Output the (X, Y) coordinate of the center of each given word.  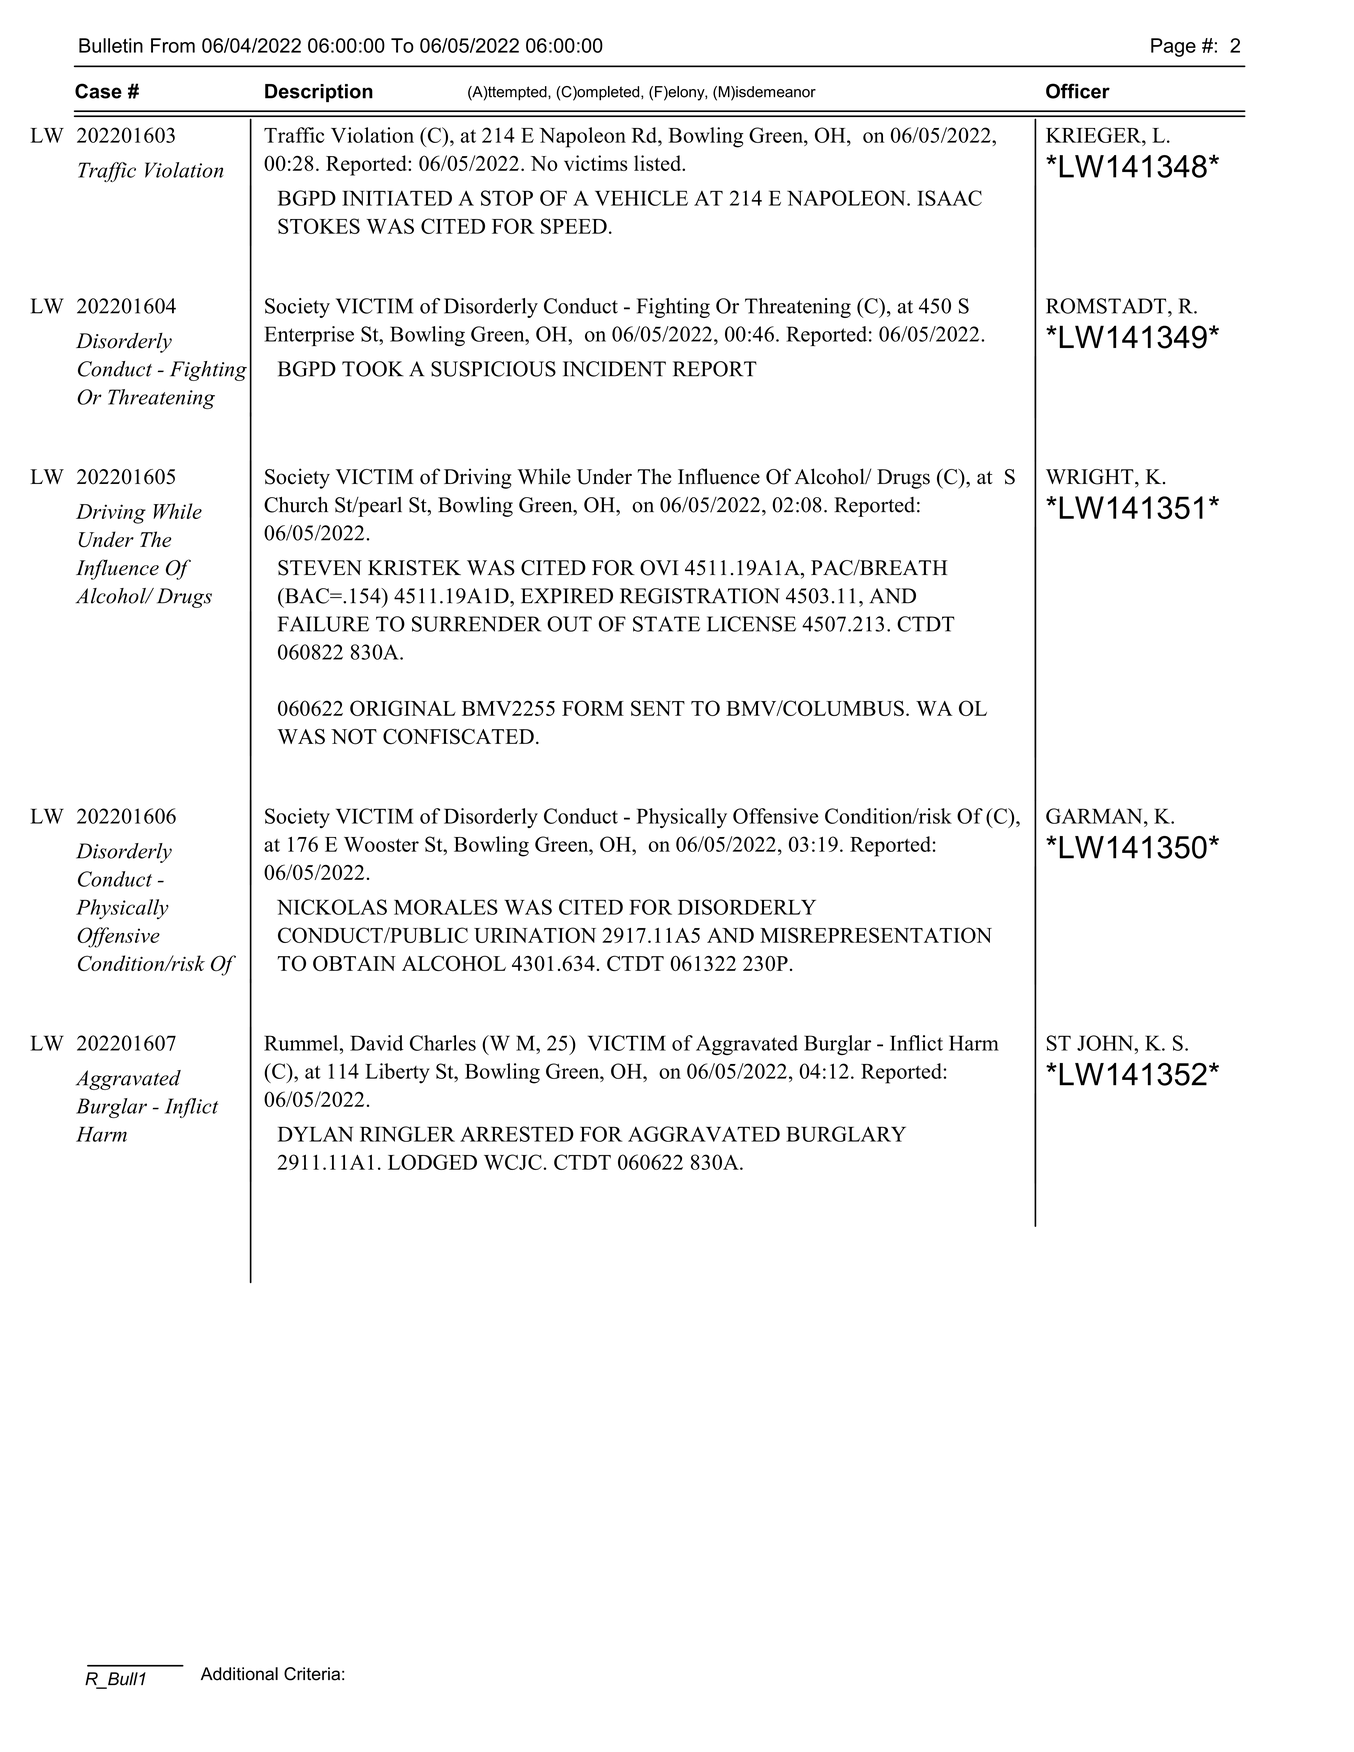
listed (659, 163)
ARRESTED (517, 1134)
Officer (1078, 91)
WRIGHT (1091, 477)
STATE (666, 624)
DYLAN (315, 1134)
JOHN (1106, 1043)
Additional (239, 1674)
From (173, 45)
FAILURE (323, 624)
